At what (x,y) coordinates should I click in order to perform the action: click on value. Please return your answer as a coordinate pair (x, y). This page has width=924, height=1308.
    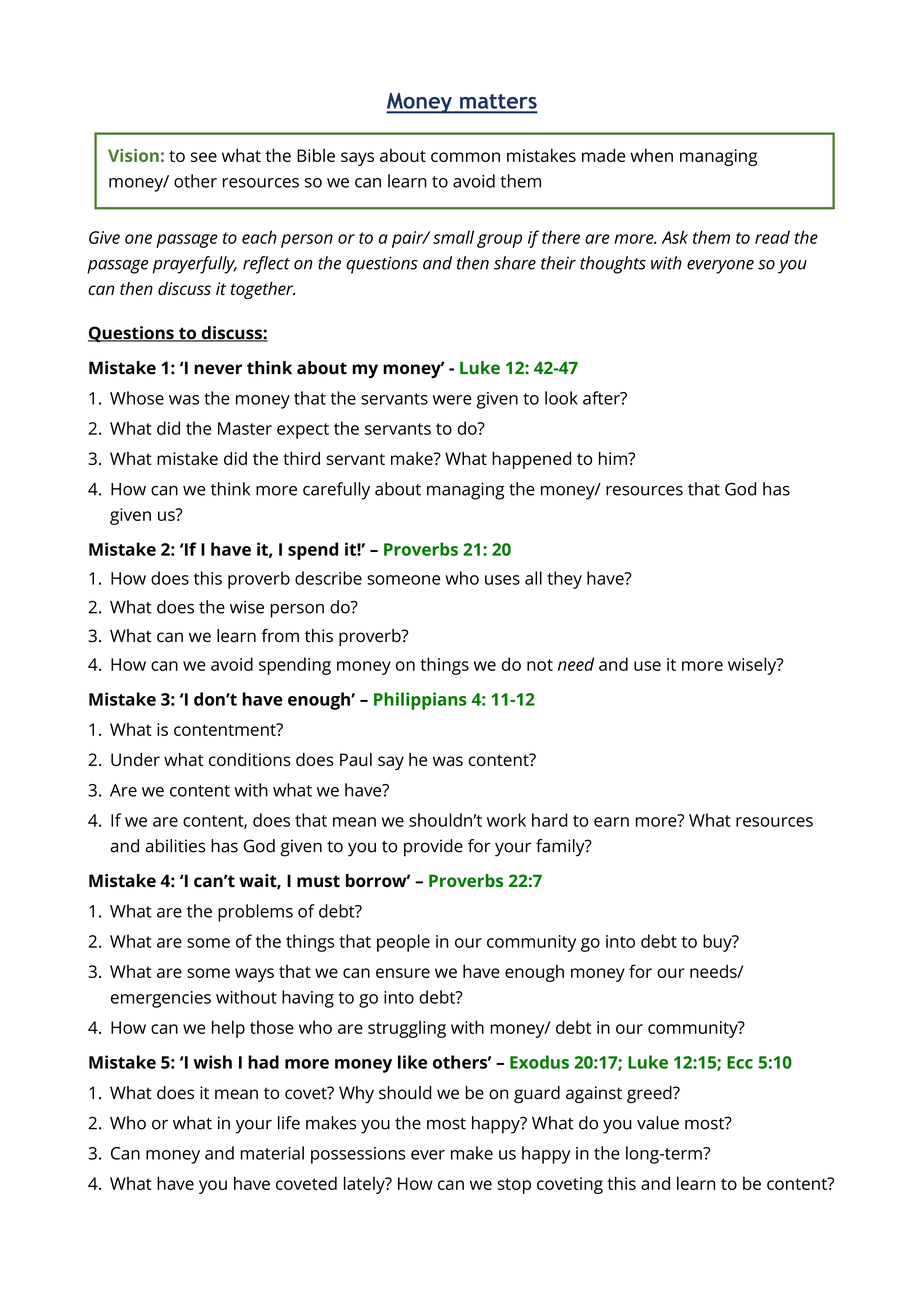
    Looking at the image, I should click on (658, 1123).
